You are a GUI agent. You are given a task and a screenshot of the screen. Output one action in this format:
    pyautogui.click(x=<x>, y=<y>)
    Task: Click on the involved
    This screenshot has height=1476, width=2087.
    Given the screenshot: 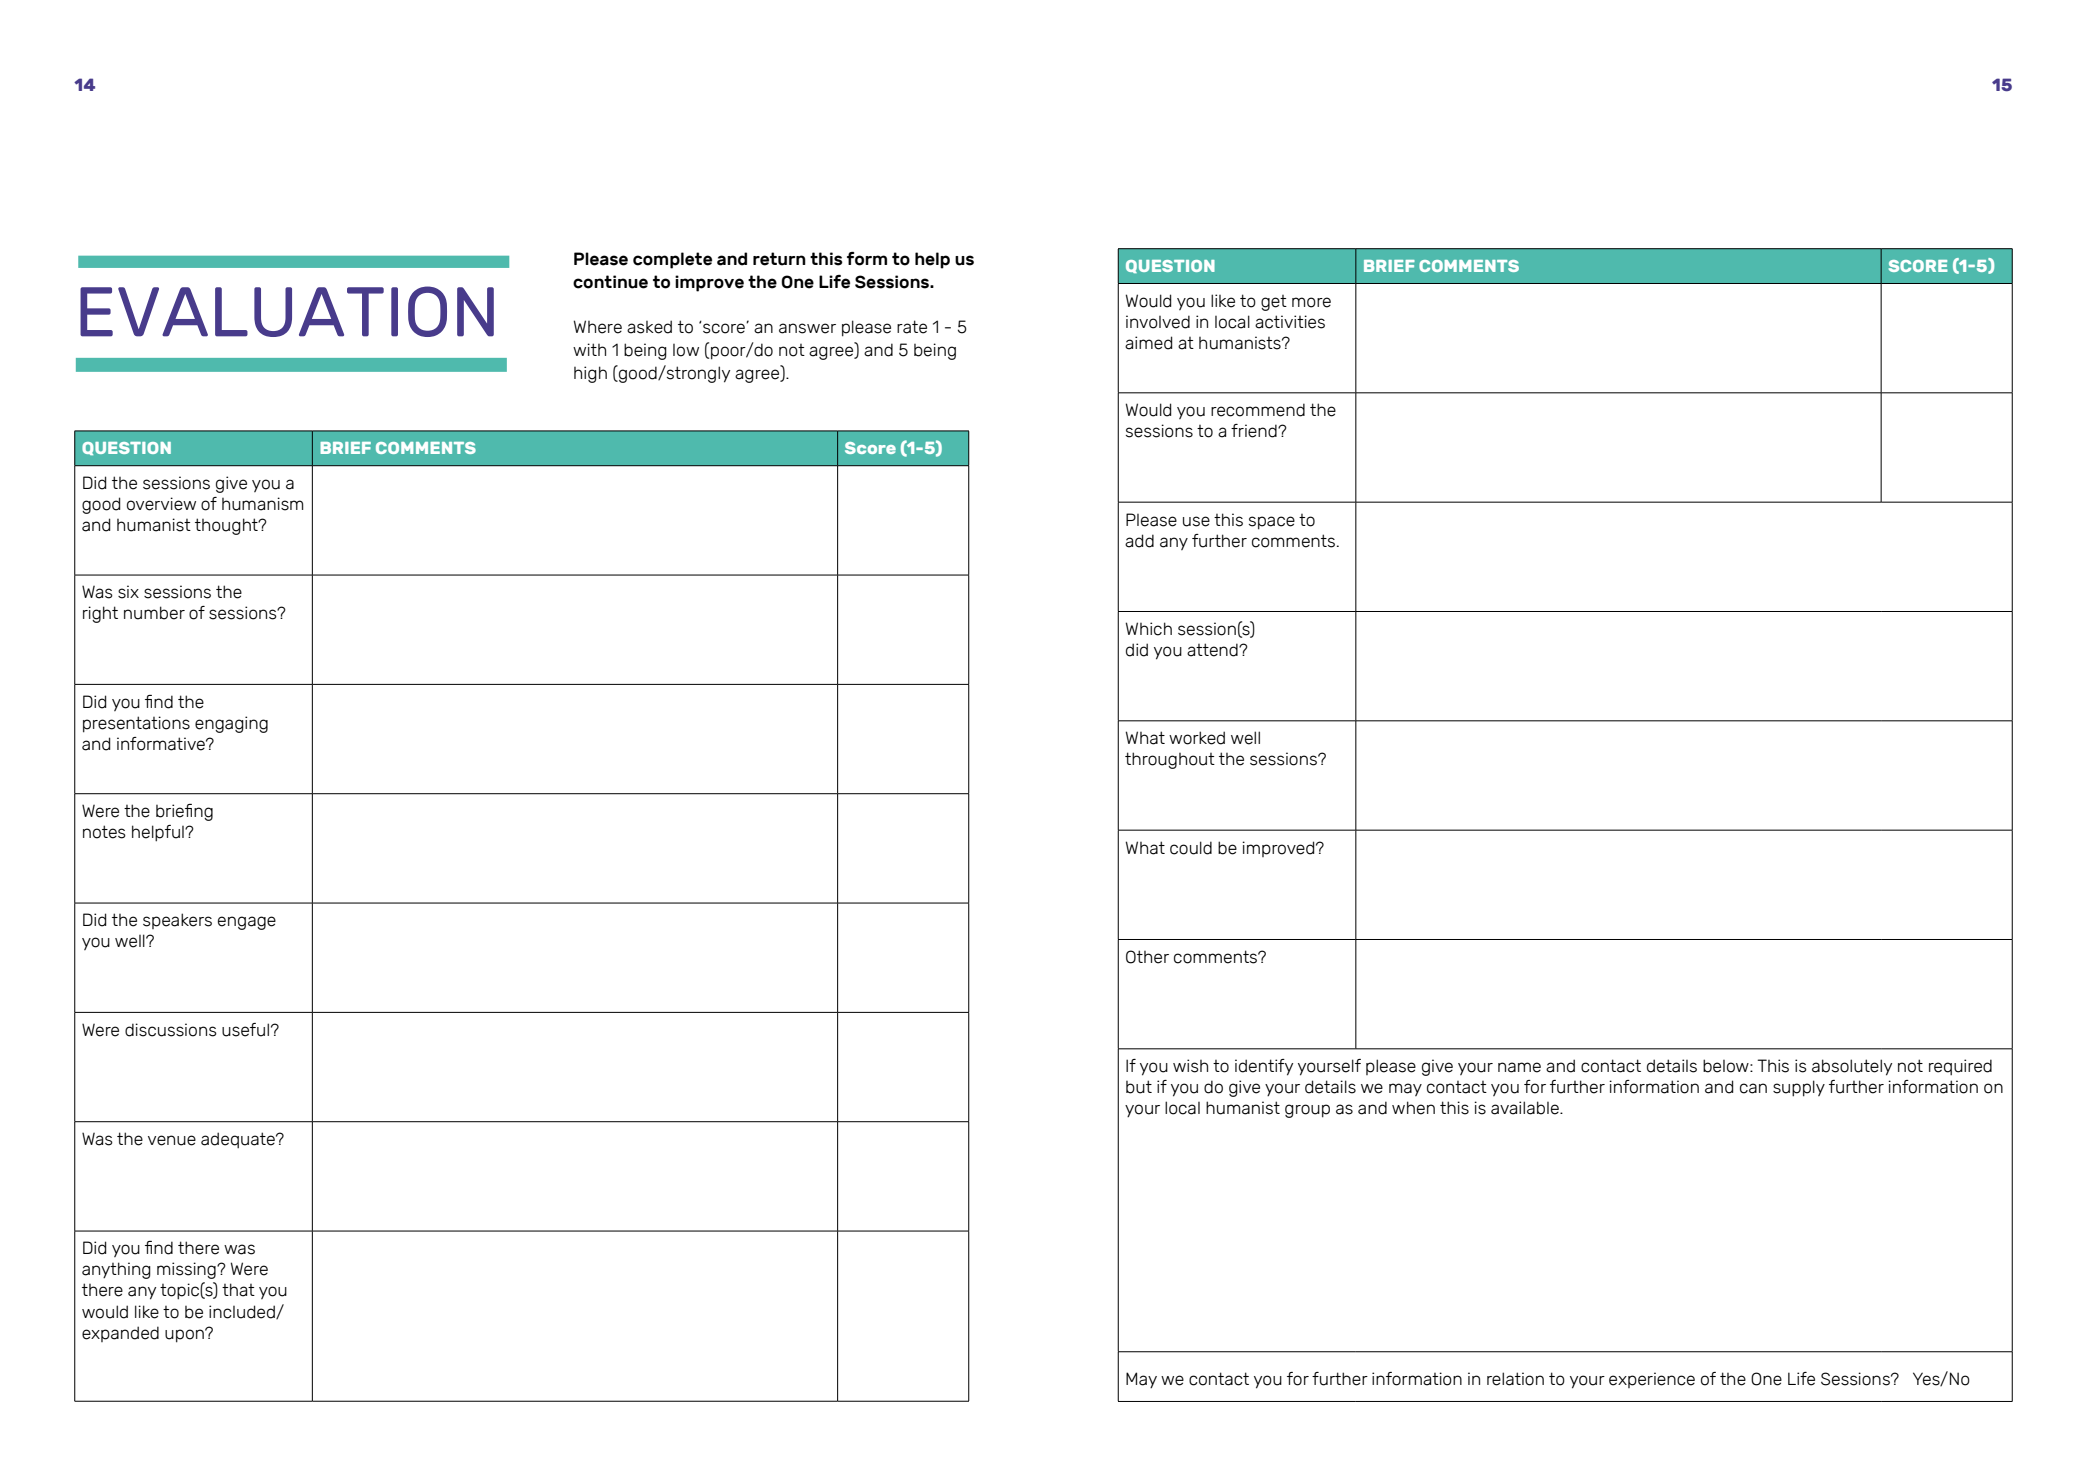 What is the action you would take?
    pyautogui.click(x=1158, y=322)
